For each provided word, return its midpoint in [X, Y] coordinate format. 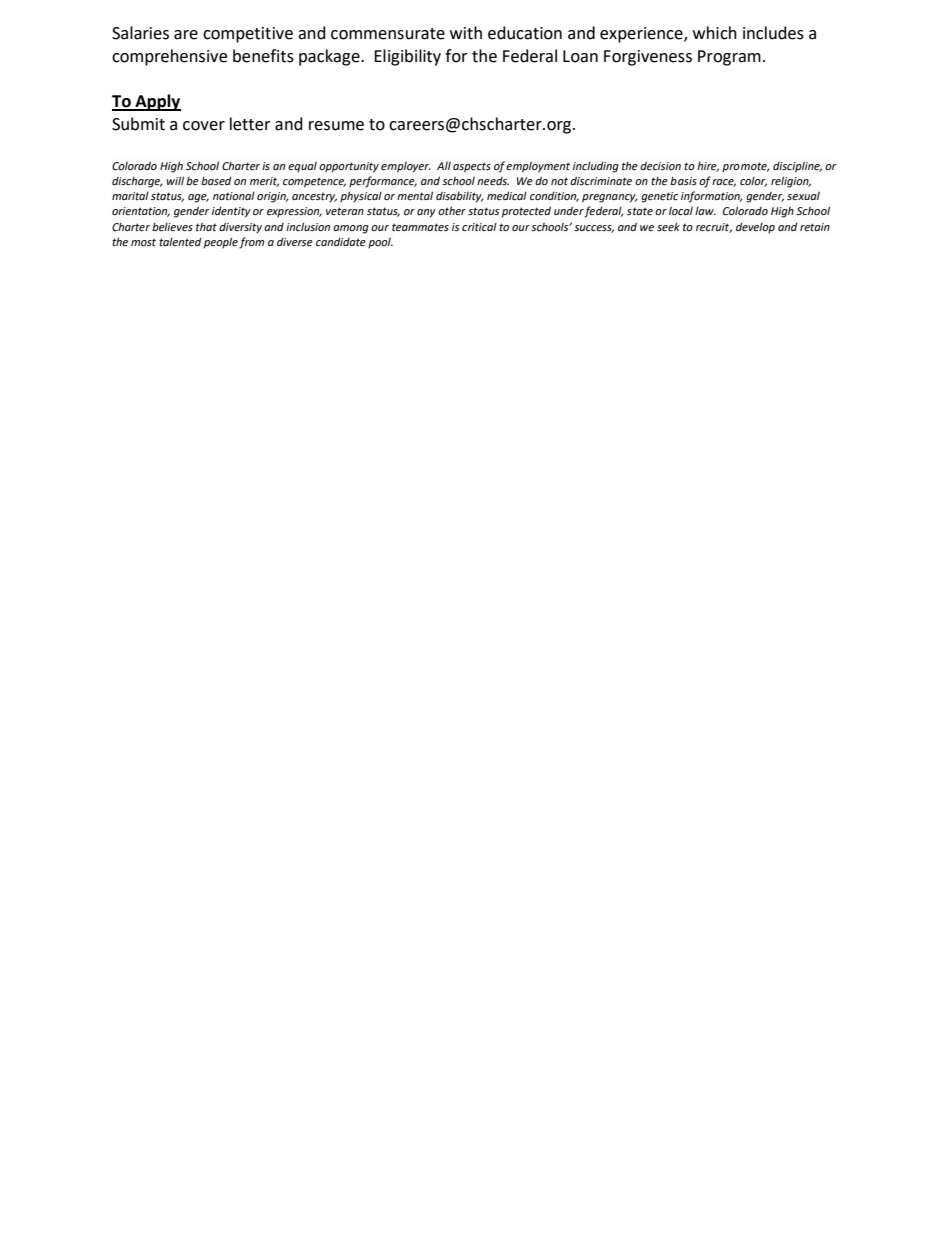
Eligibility [407, 57]
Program [729, 58]
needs [493, 181]
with [466, 33]
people [221, 243]
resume [336, 126]
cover [204, 126]
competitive [248, 35]
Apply [157, 102]
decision [660, 165]
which [715, 33]
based [216, 180]
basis [683, 181]
